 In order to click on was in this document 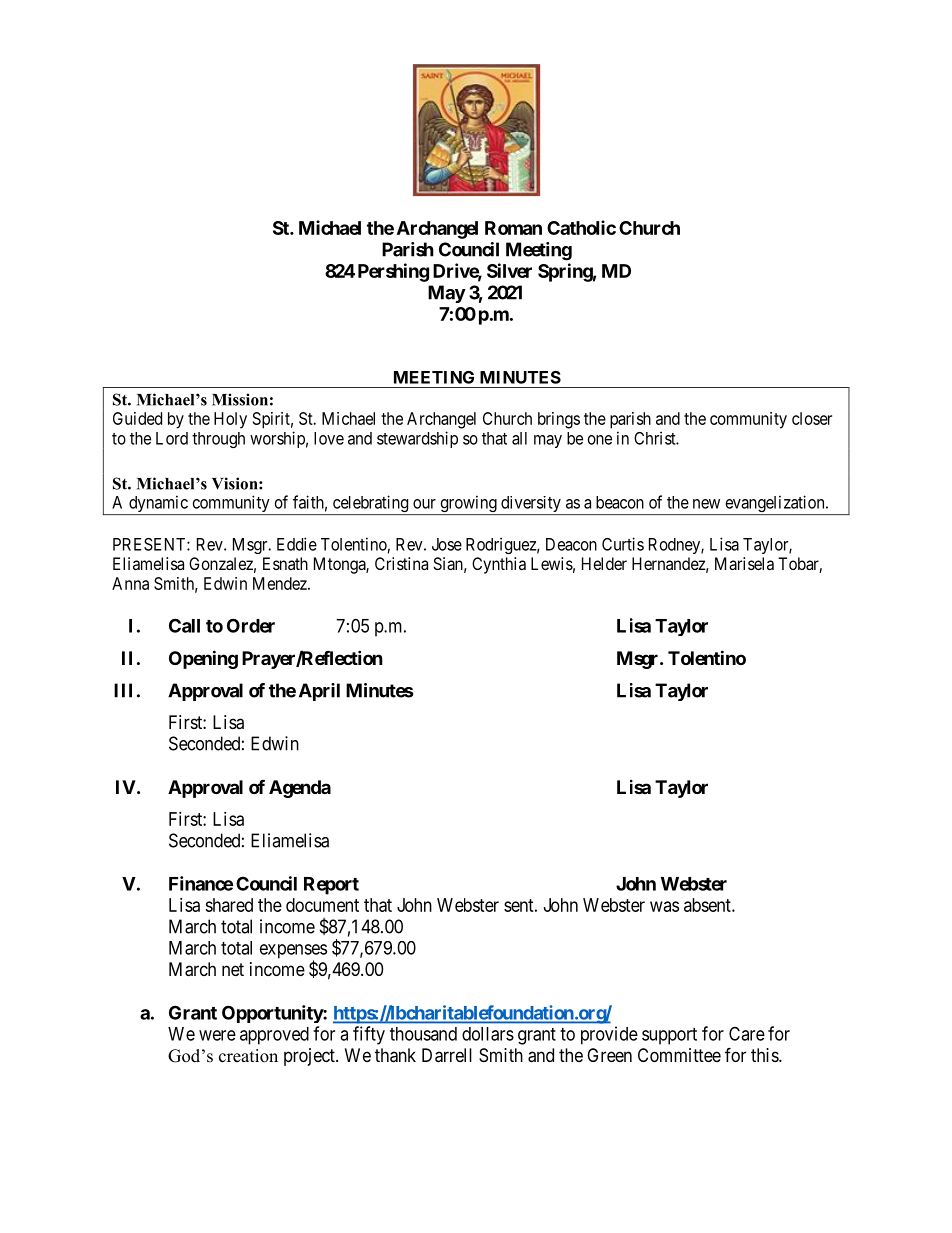, I will do `click(664, 906)`.
